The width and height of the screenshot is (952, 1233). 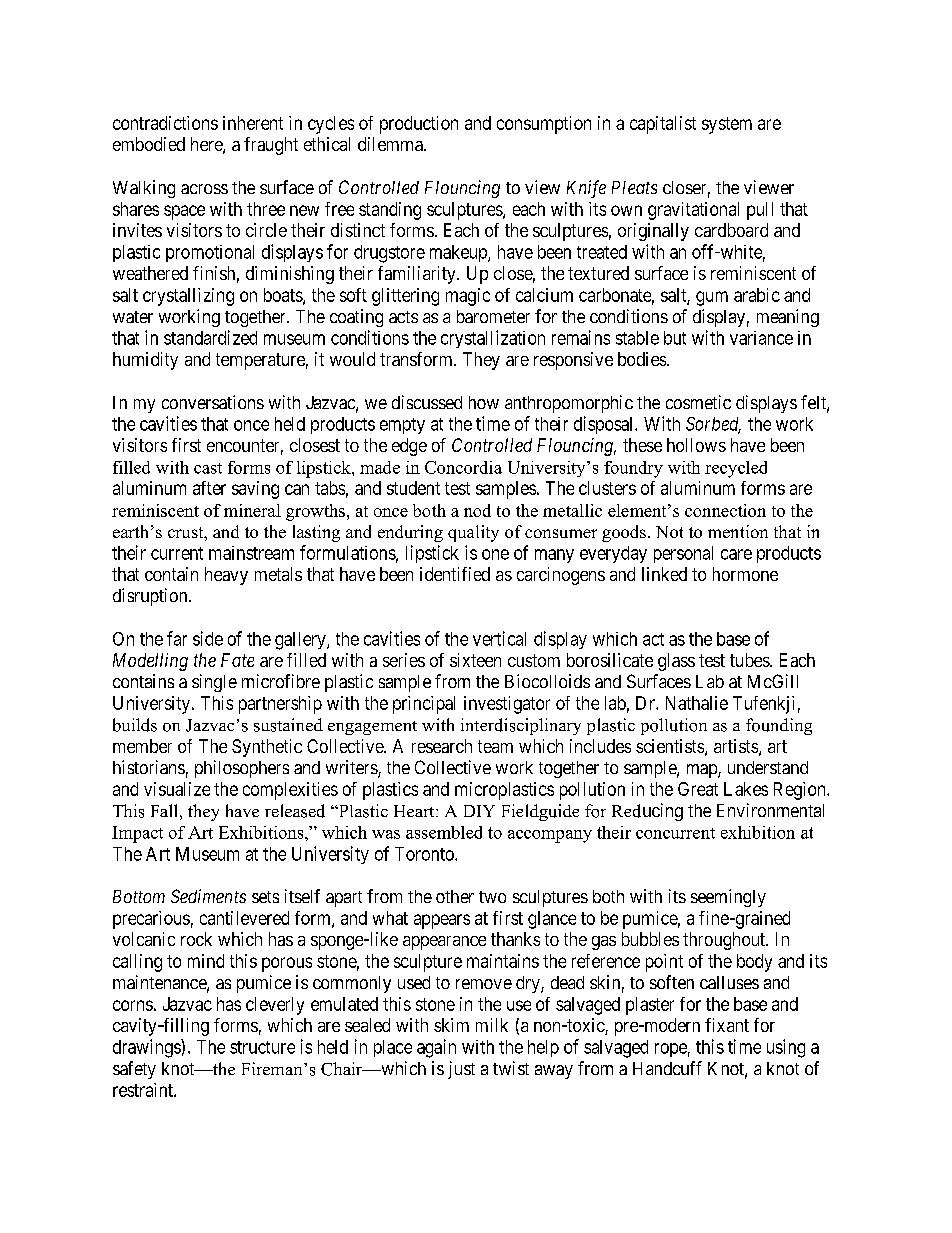 What do you see at coordinates (463, 467) in the screenshot?
I see `Concordia` at bounding box center [463, 467].
